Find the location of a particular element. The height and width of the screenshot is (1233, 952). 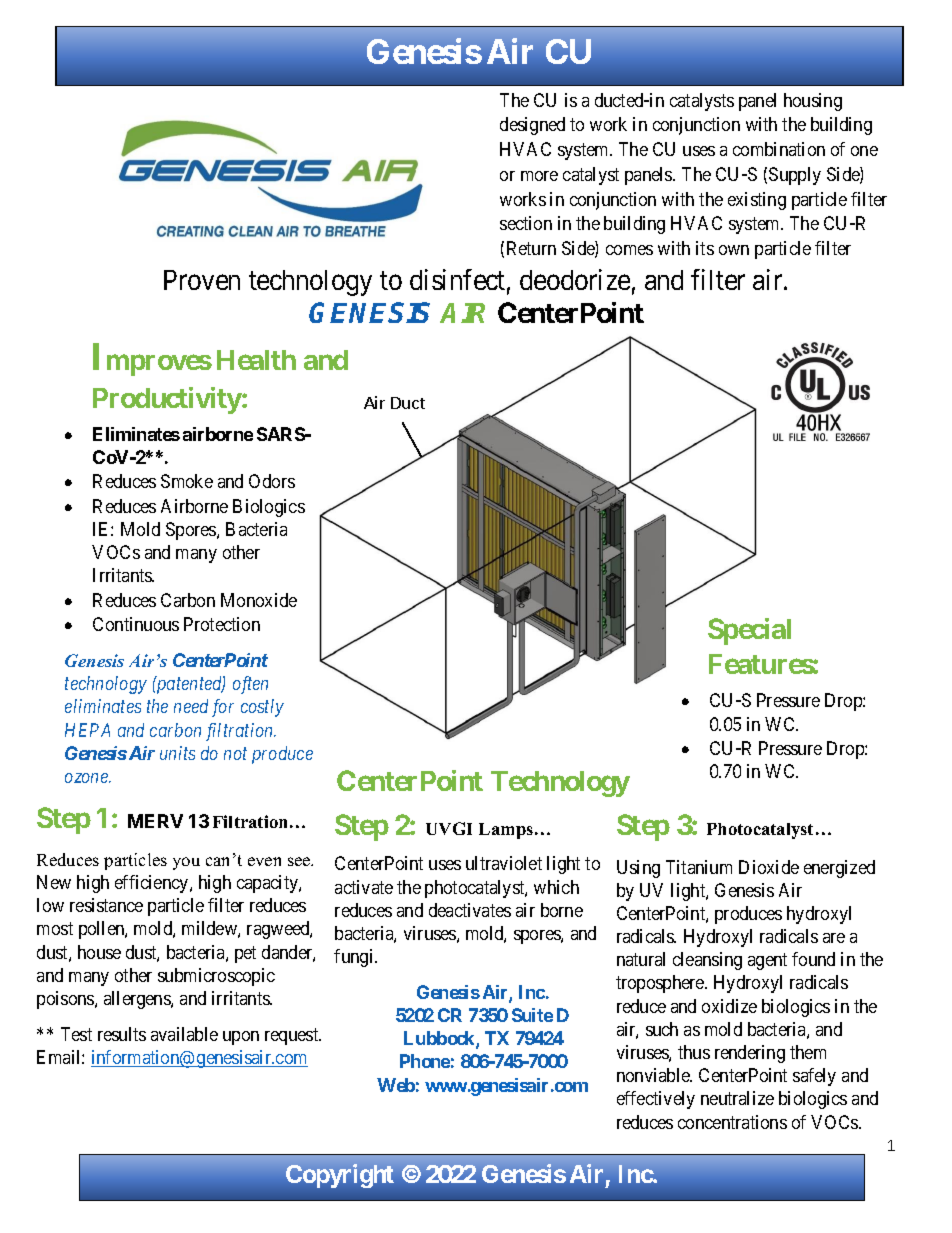

Lamps is located at coordinates (507, 831).
